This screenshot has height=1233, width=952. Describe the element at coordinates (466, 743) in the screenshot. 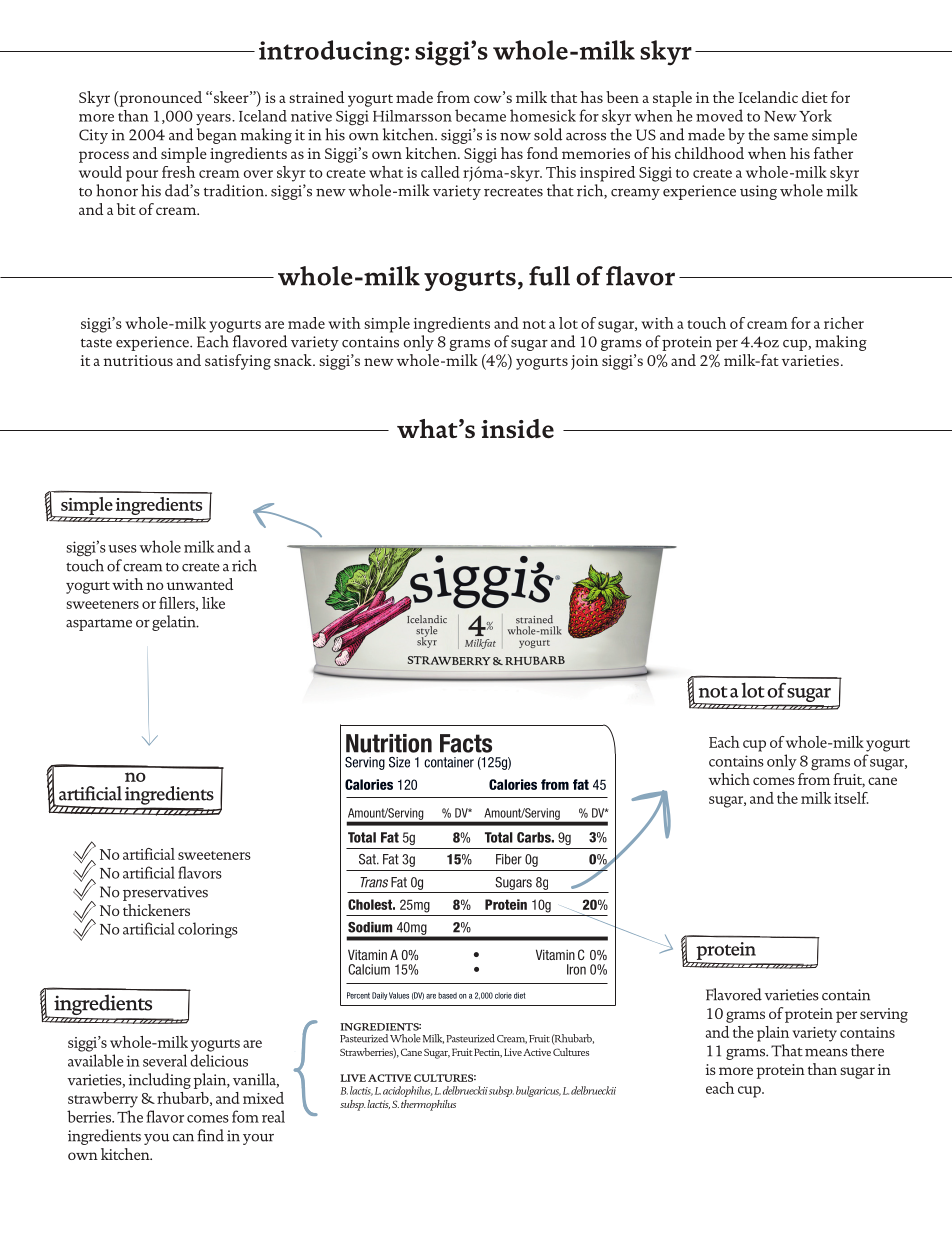

I see `Facts` at that location.
